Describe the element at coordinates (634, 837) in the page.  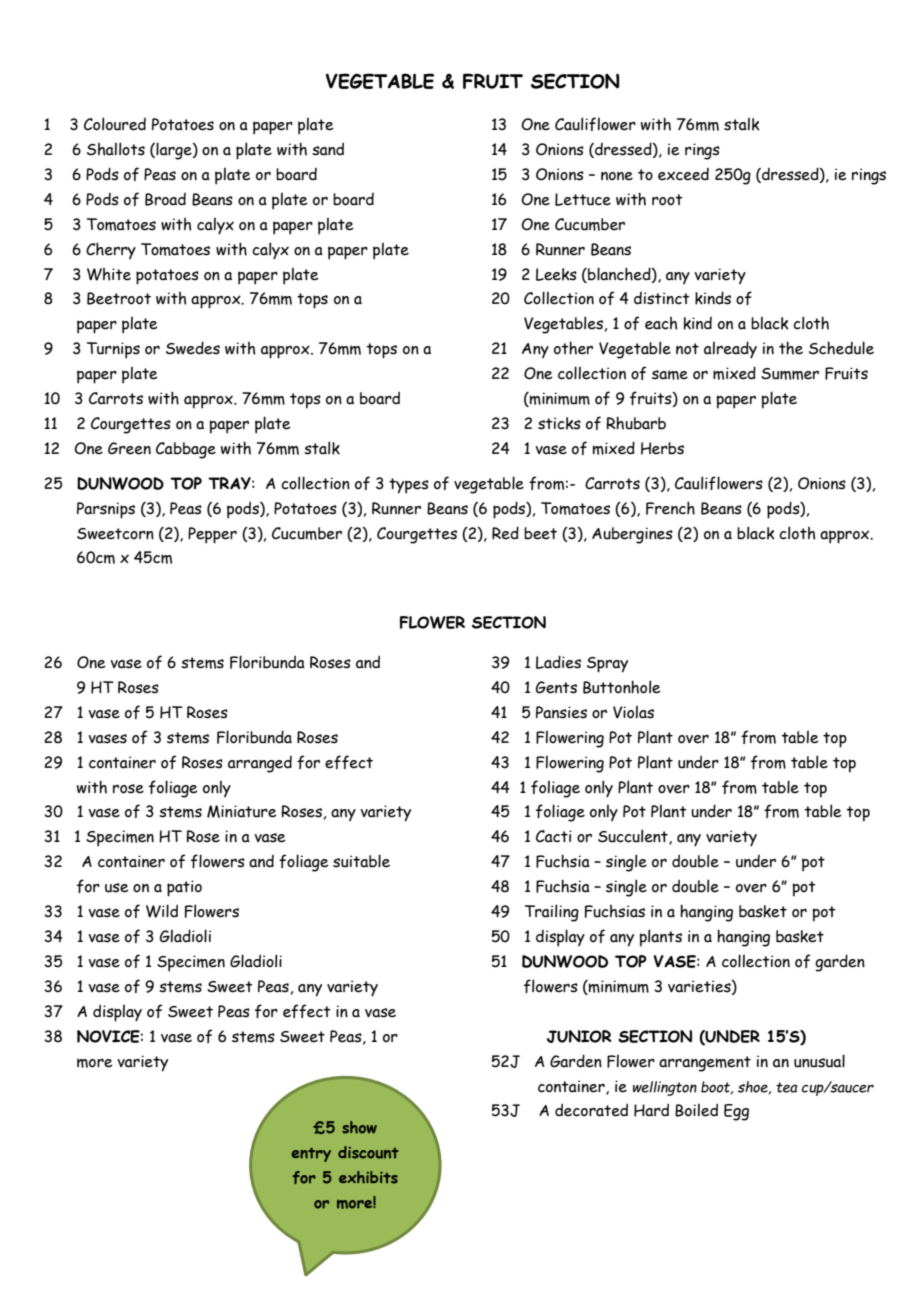
I see `Succulent` at that location.
